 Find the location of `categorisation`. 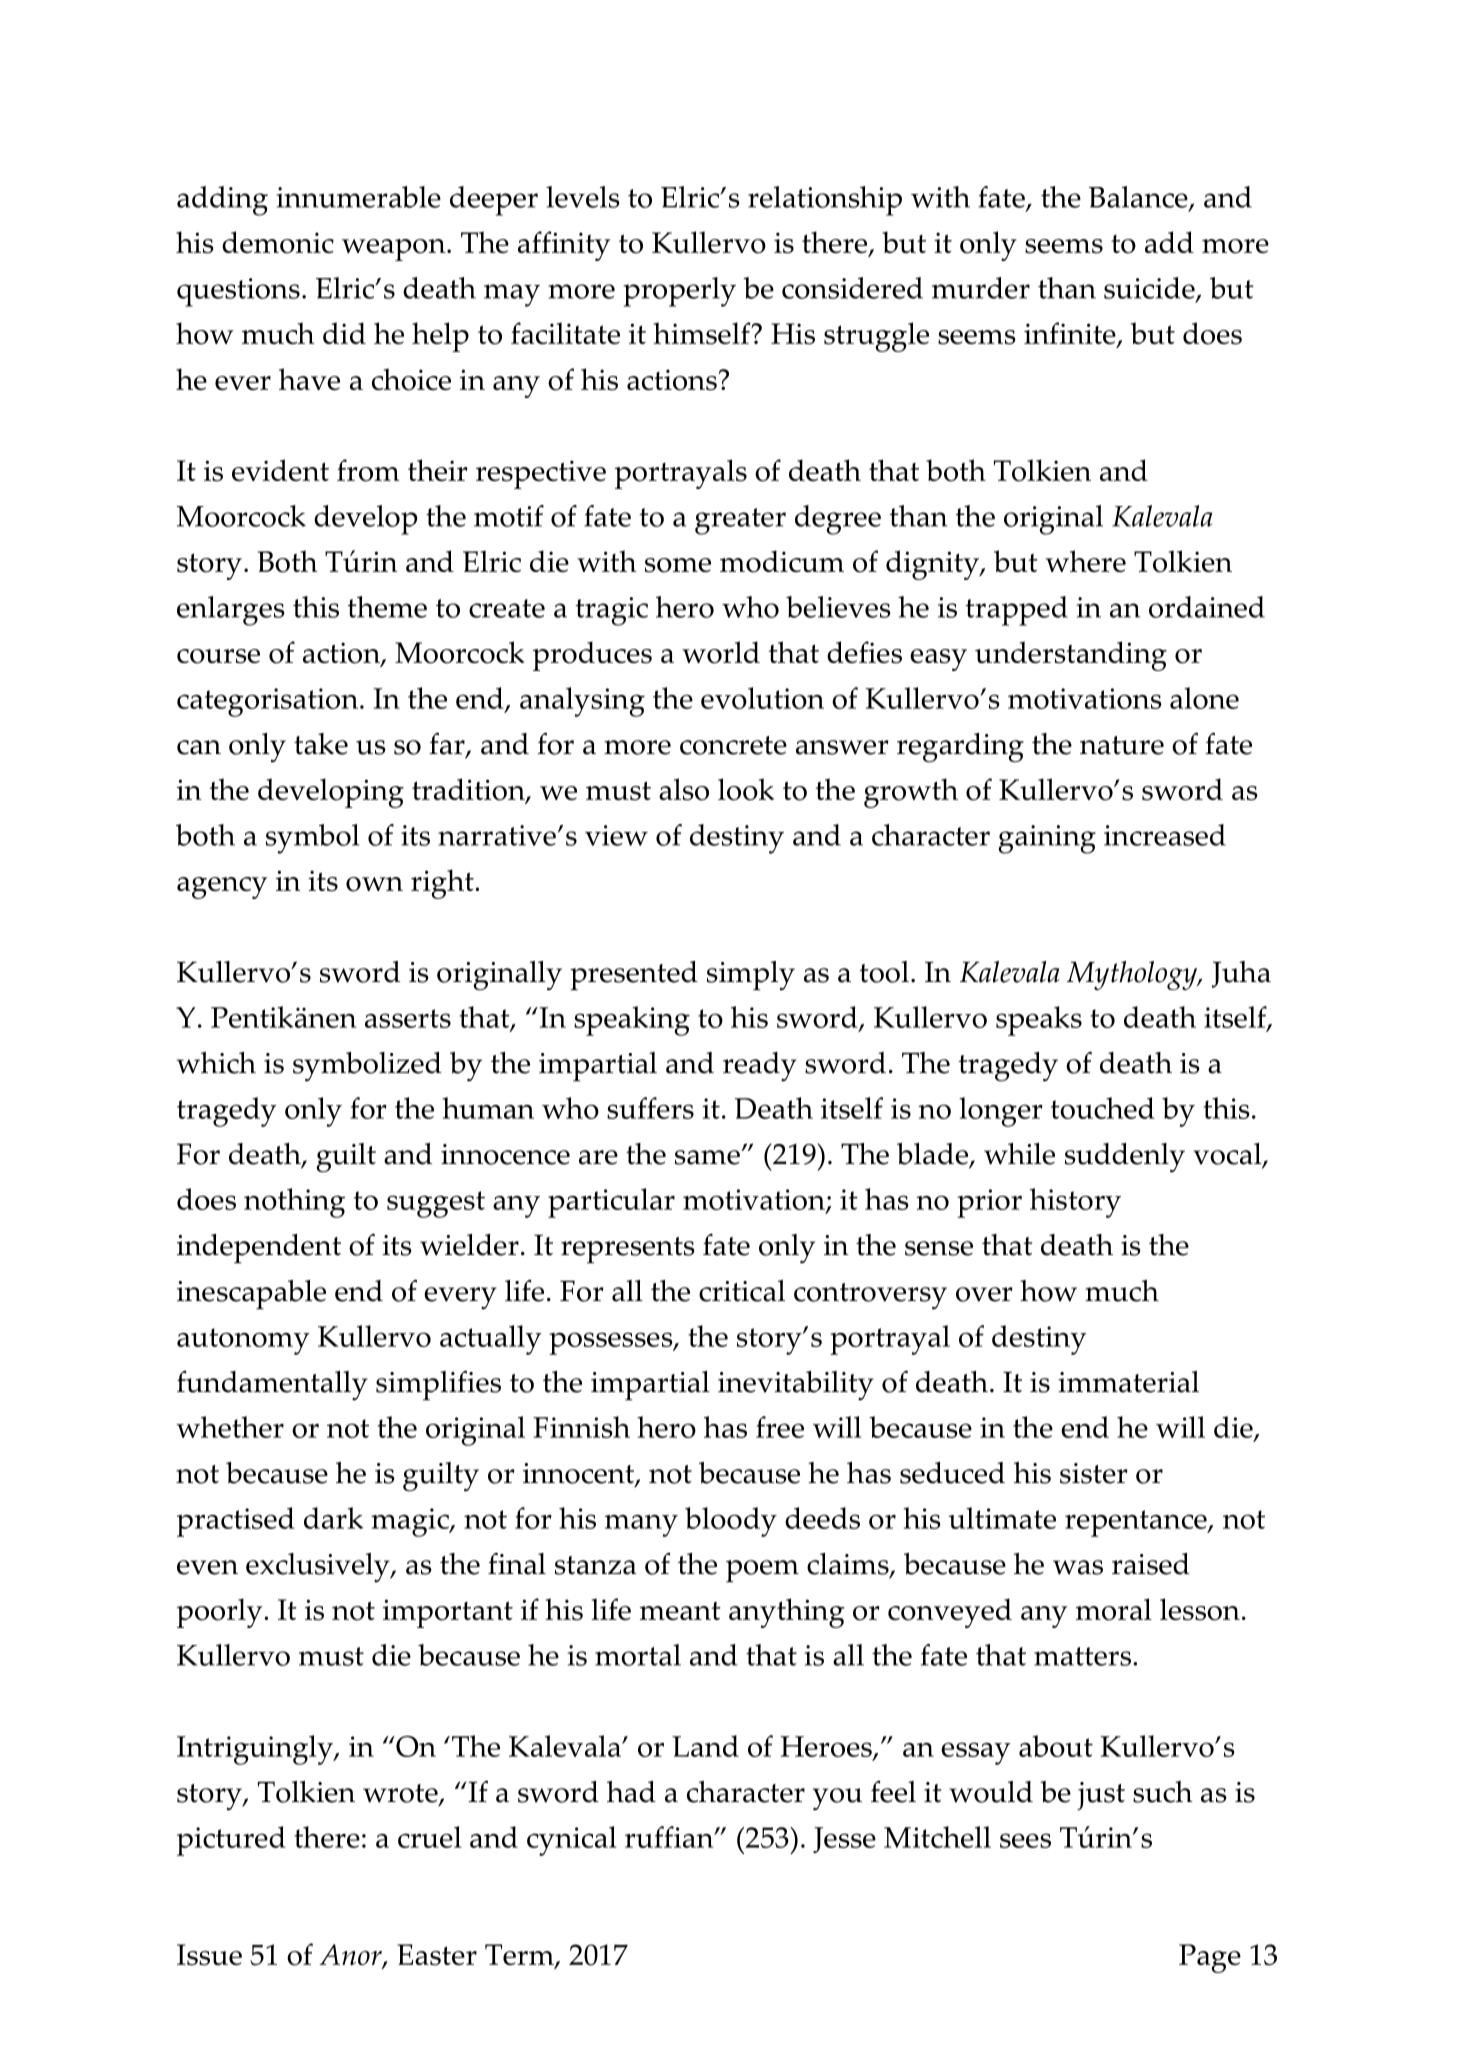

categorisation is located at coordinates (267, 702).
